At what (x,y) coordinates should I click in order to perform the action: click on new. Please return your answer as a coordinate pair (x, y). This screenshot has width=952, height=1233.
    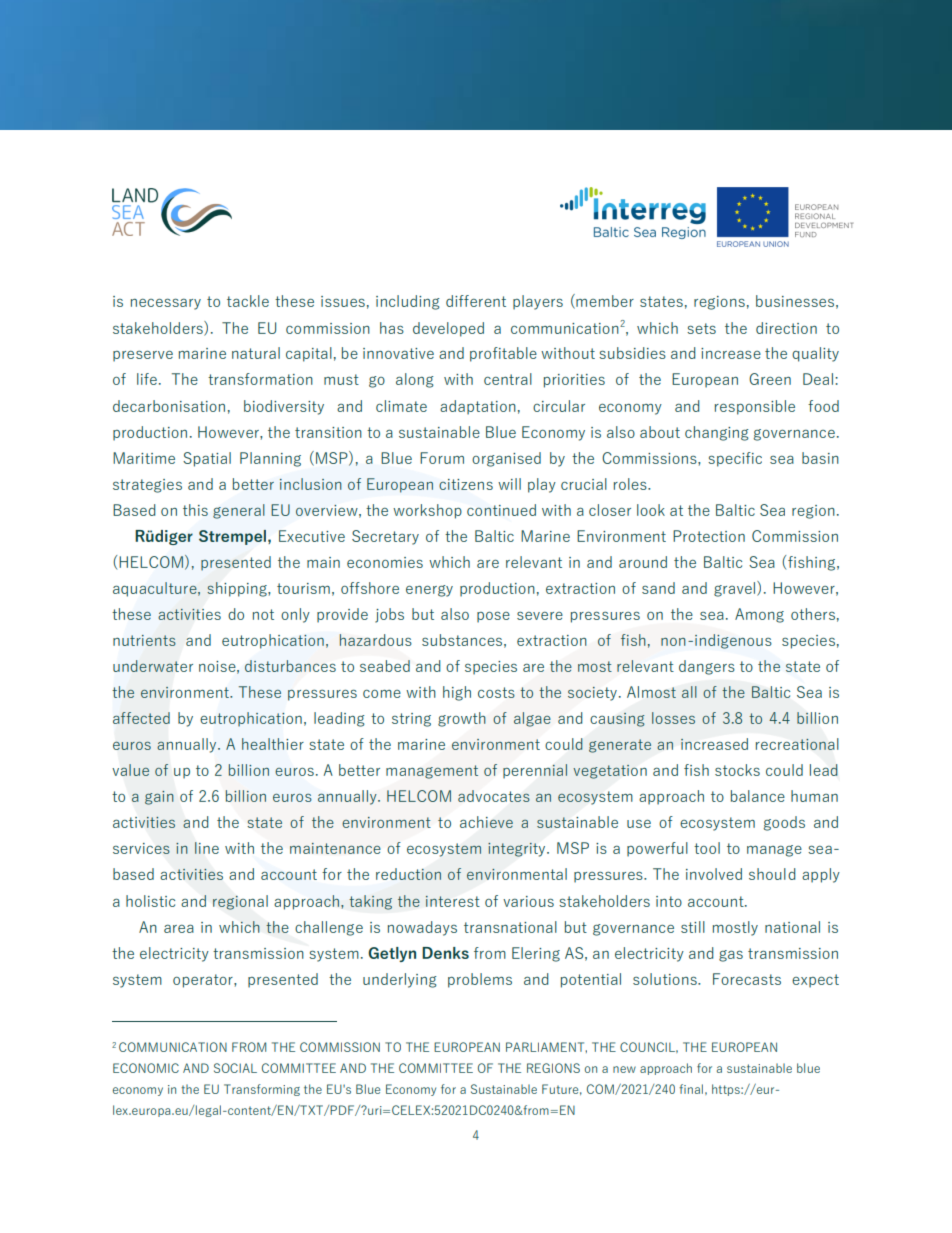
    Looking at the image, I should click on (624, 1069).
